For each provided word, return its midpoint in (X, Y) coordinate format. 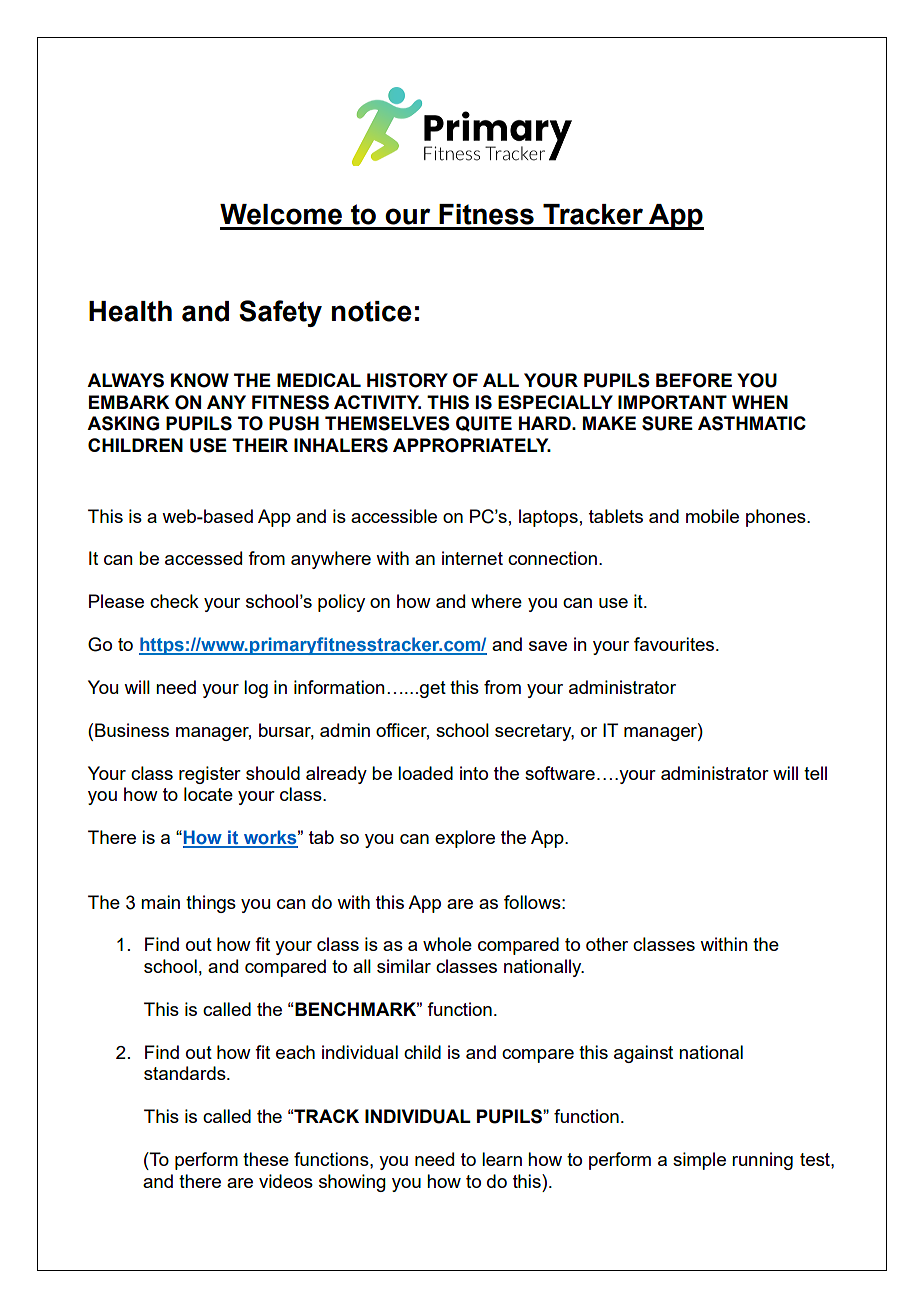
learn (502, 1159)
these (266, 1159)
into (474, 773)
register (210, 775)
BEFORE (694, 380)
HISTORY (407, 380)
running (762, 1161)
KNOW (200, 380)
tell (815, 773)
